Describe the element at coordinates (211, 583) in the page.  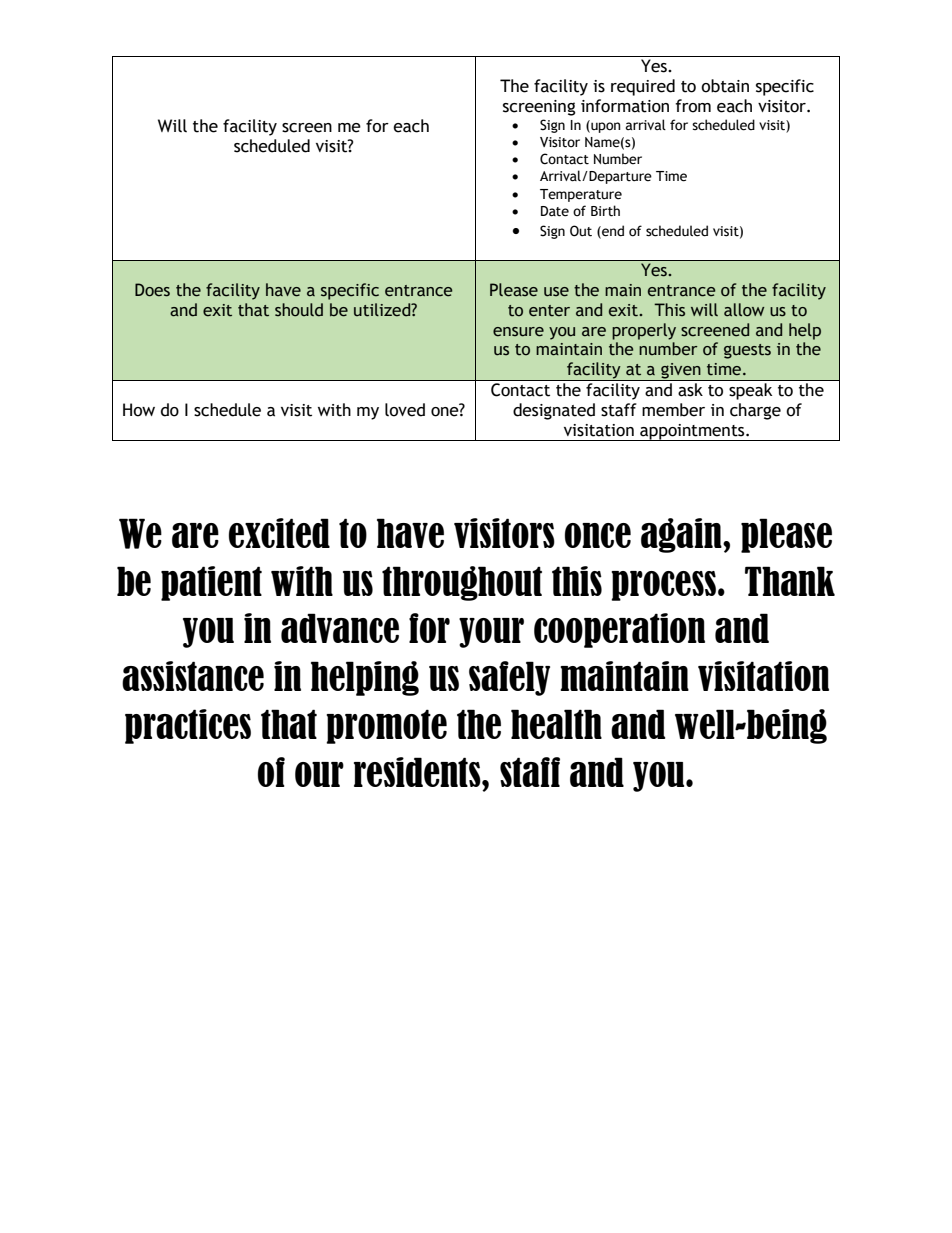
I see `patient` at that location.
